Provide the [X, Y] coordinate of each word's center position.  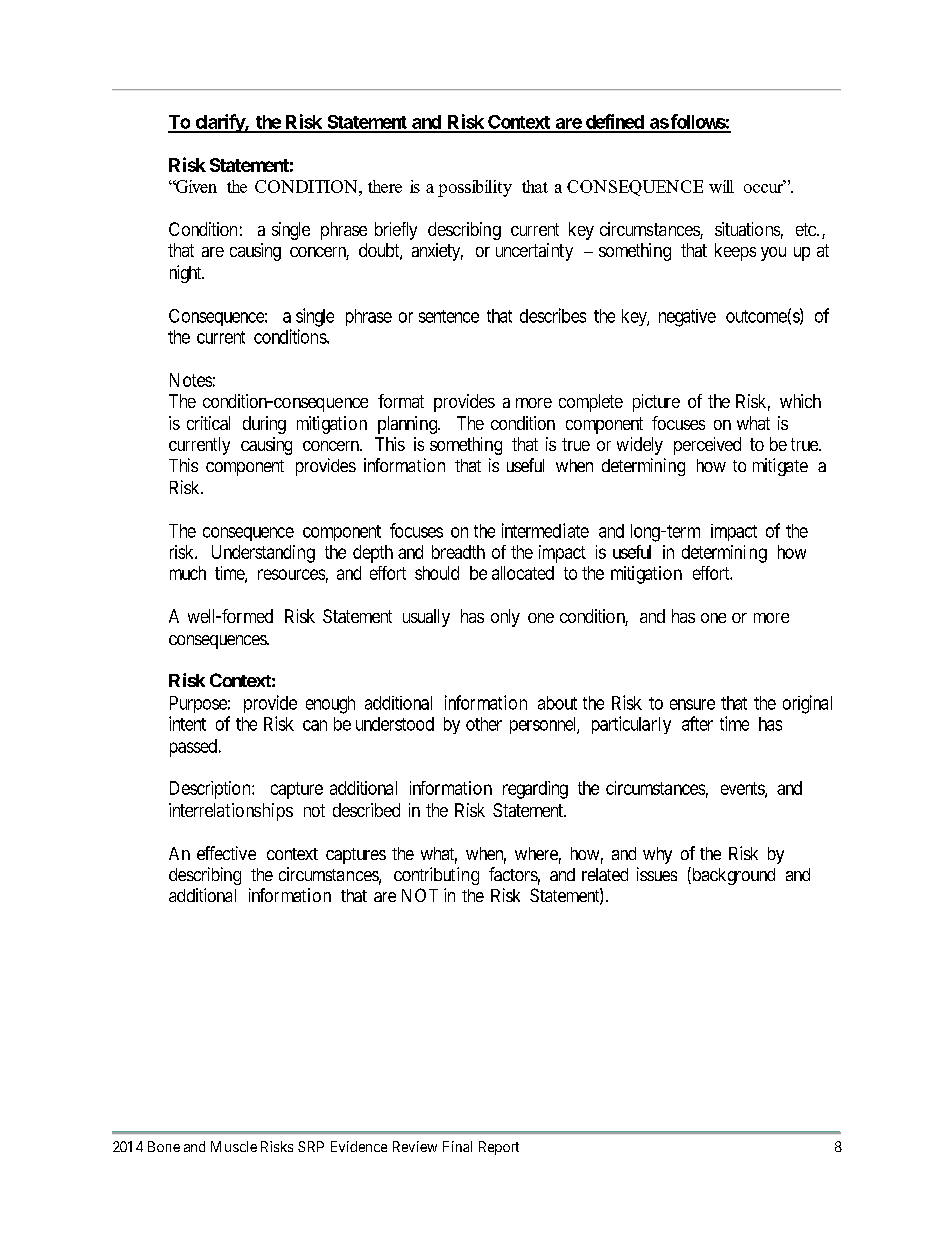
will [721, 186]
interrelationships [231, 812]
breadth [458, 552]
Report [499, 1148]
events [743, 789]
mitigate [780, 467]
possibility [475, 188]
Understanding [263, 554]
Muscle [234, 1146]
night [187, 274]
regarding [535, 790]
